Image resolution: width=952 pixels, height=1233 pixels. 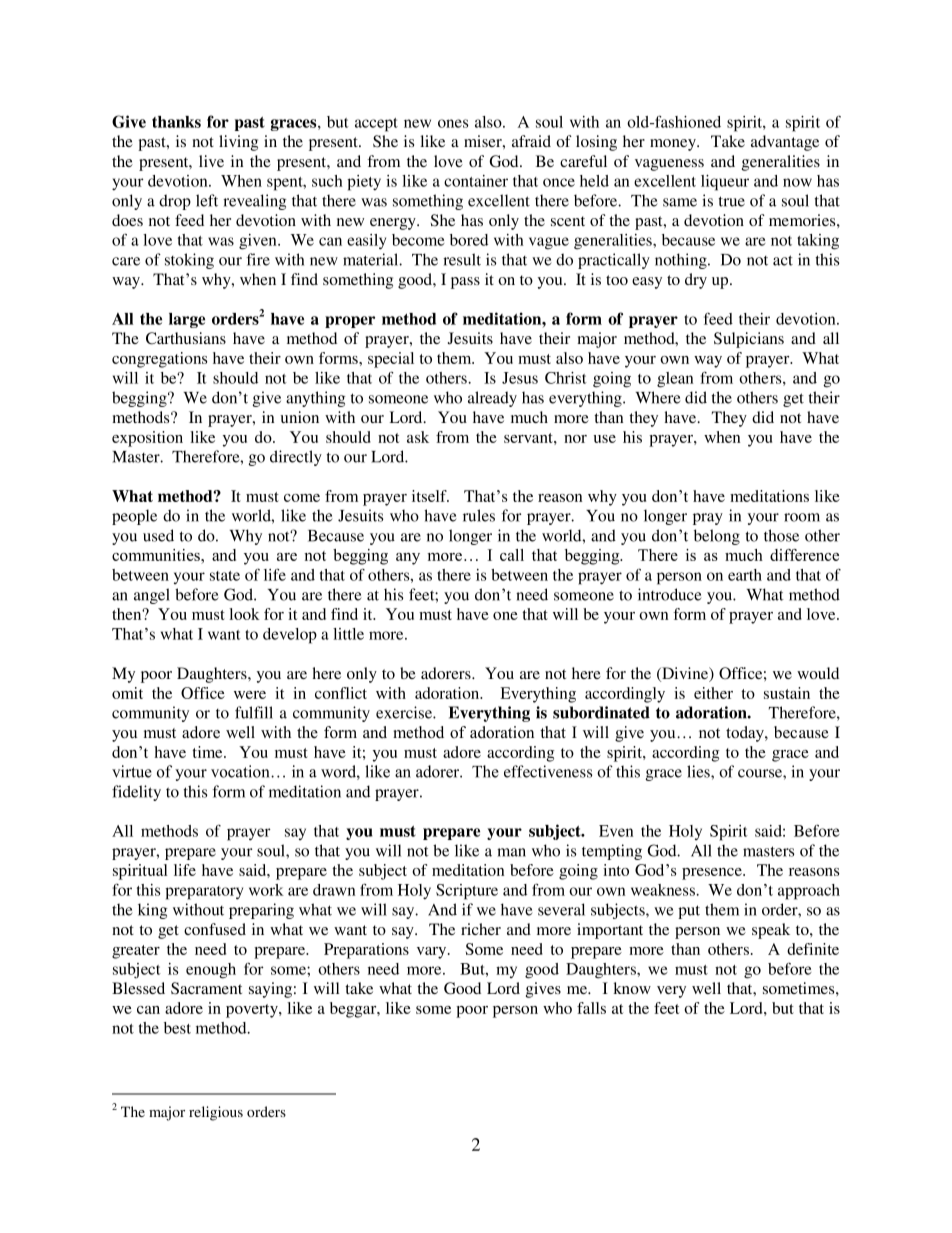 What do you see at coordinates (725, 183) in the page?
I see `liqueur` at bounding box center [725, 183].
